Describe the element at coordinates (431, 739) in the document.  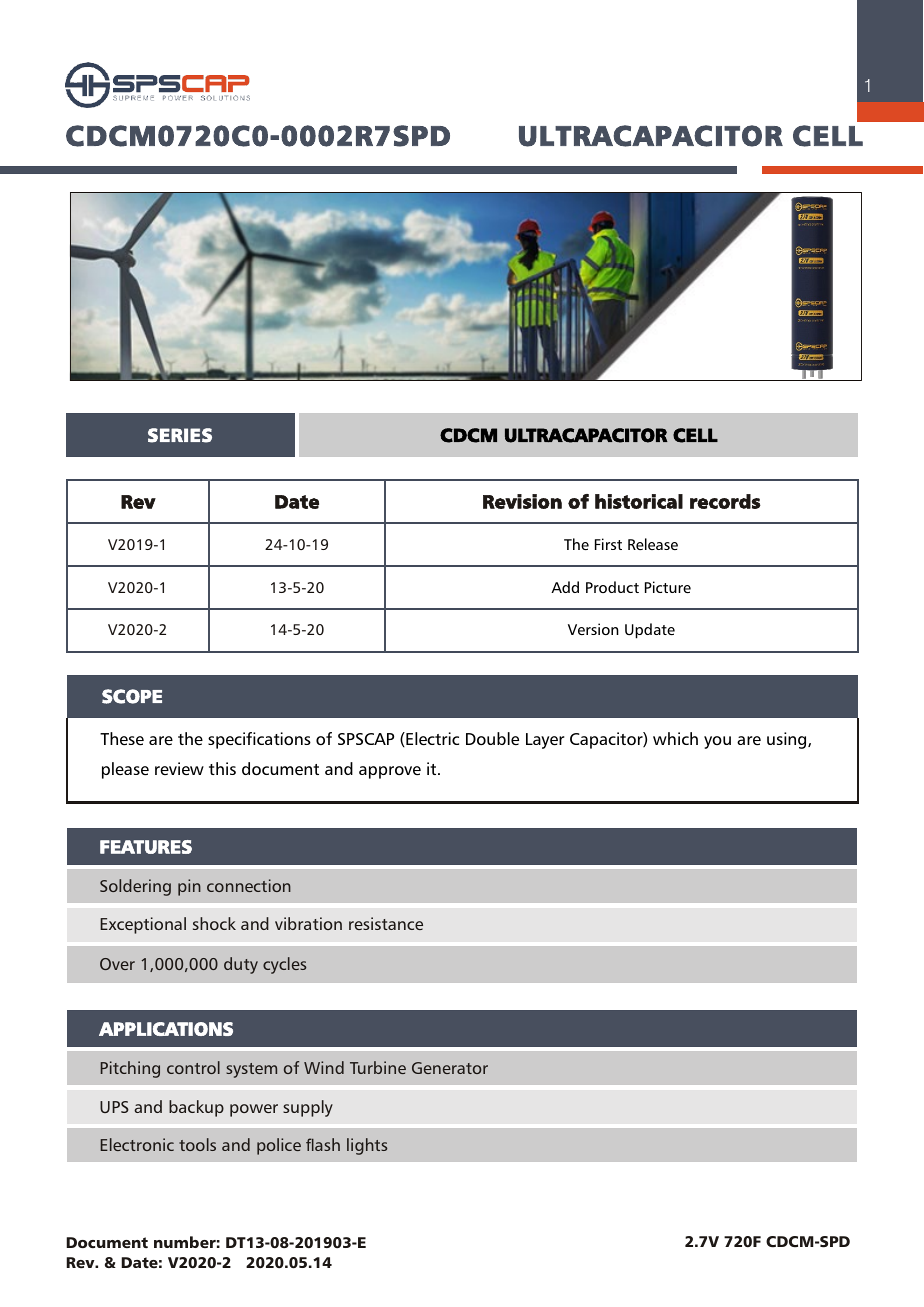
I see `Electric` at that location.
